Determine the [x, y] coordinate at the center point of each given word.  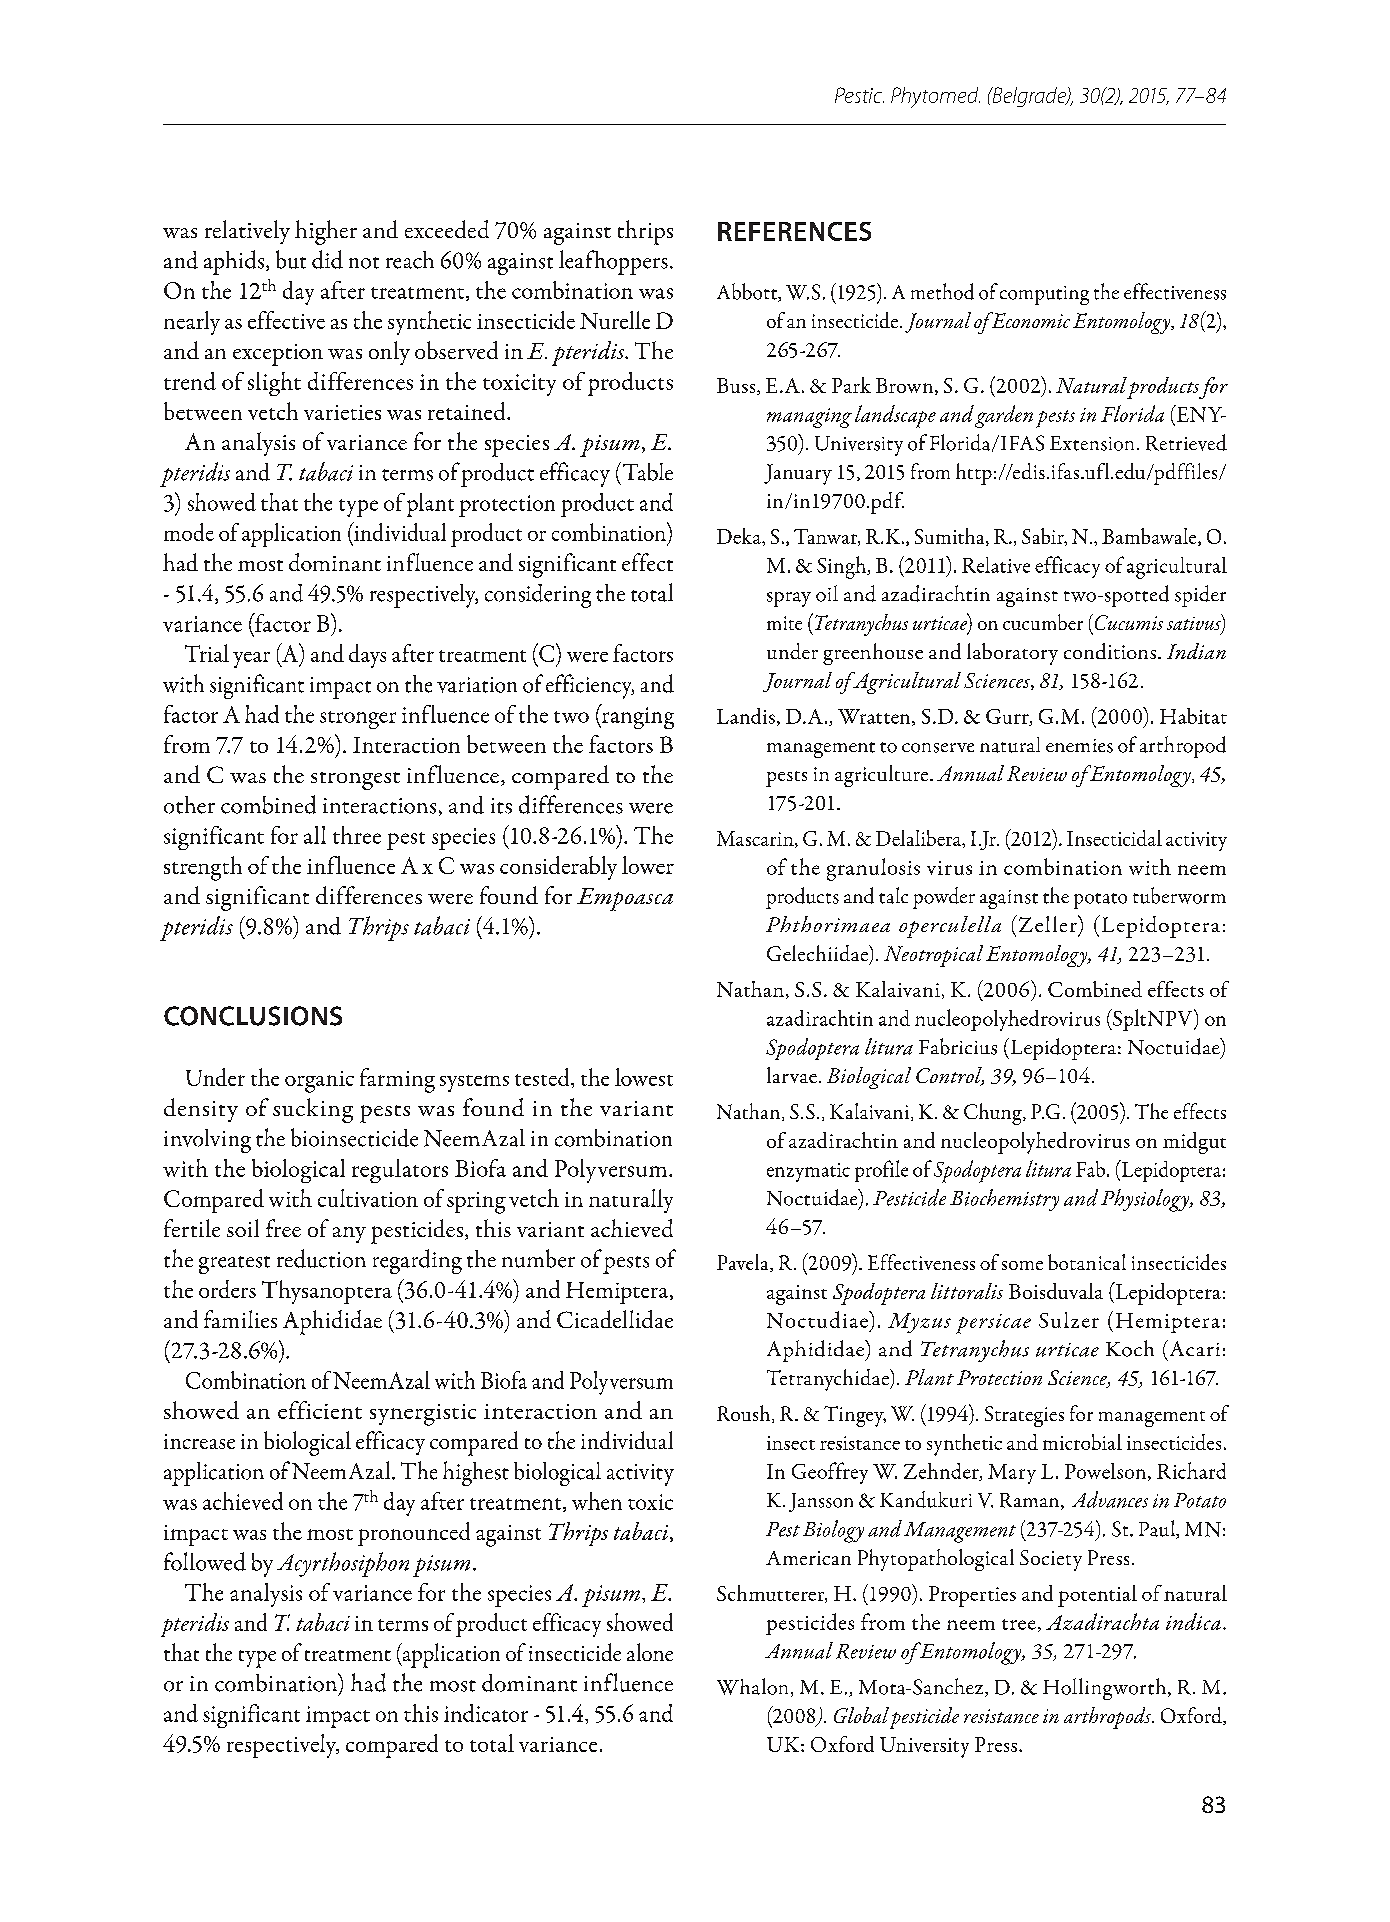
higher [326, 232]
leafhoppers [613, 262]
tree [1019, 1624]
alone [650, 1652]
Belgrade [1029, 97]
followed [205, 1561]
